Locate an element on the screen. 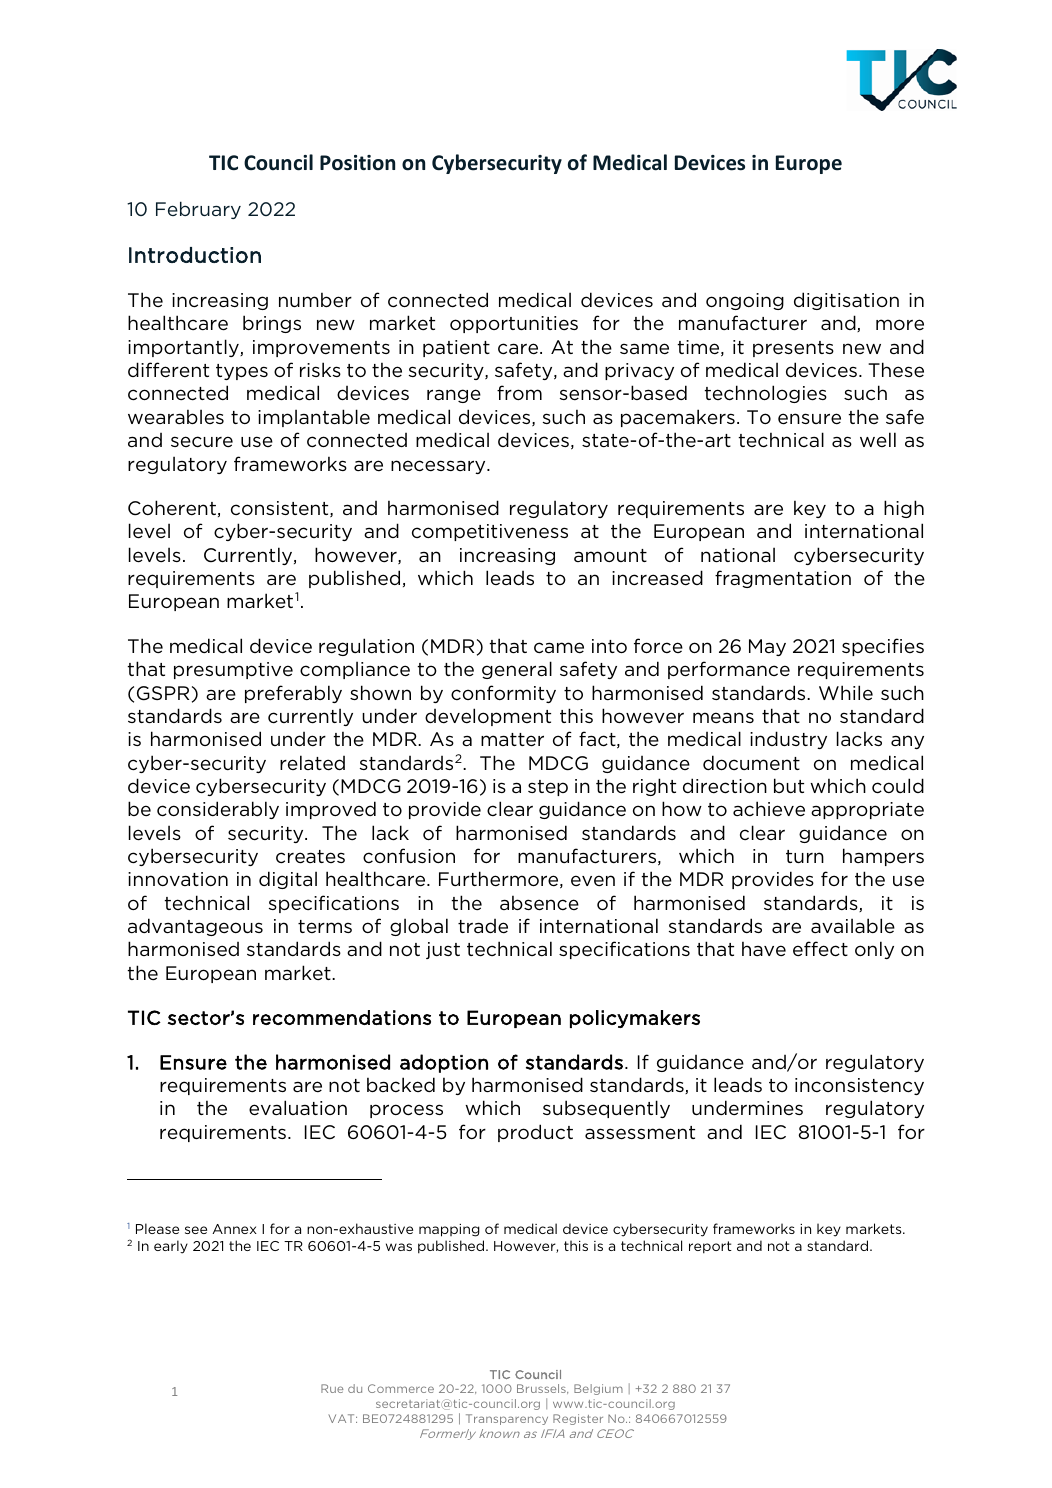 The image size is (1052, 1488). trade is located at coordinates (483, 926).
